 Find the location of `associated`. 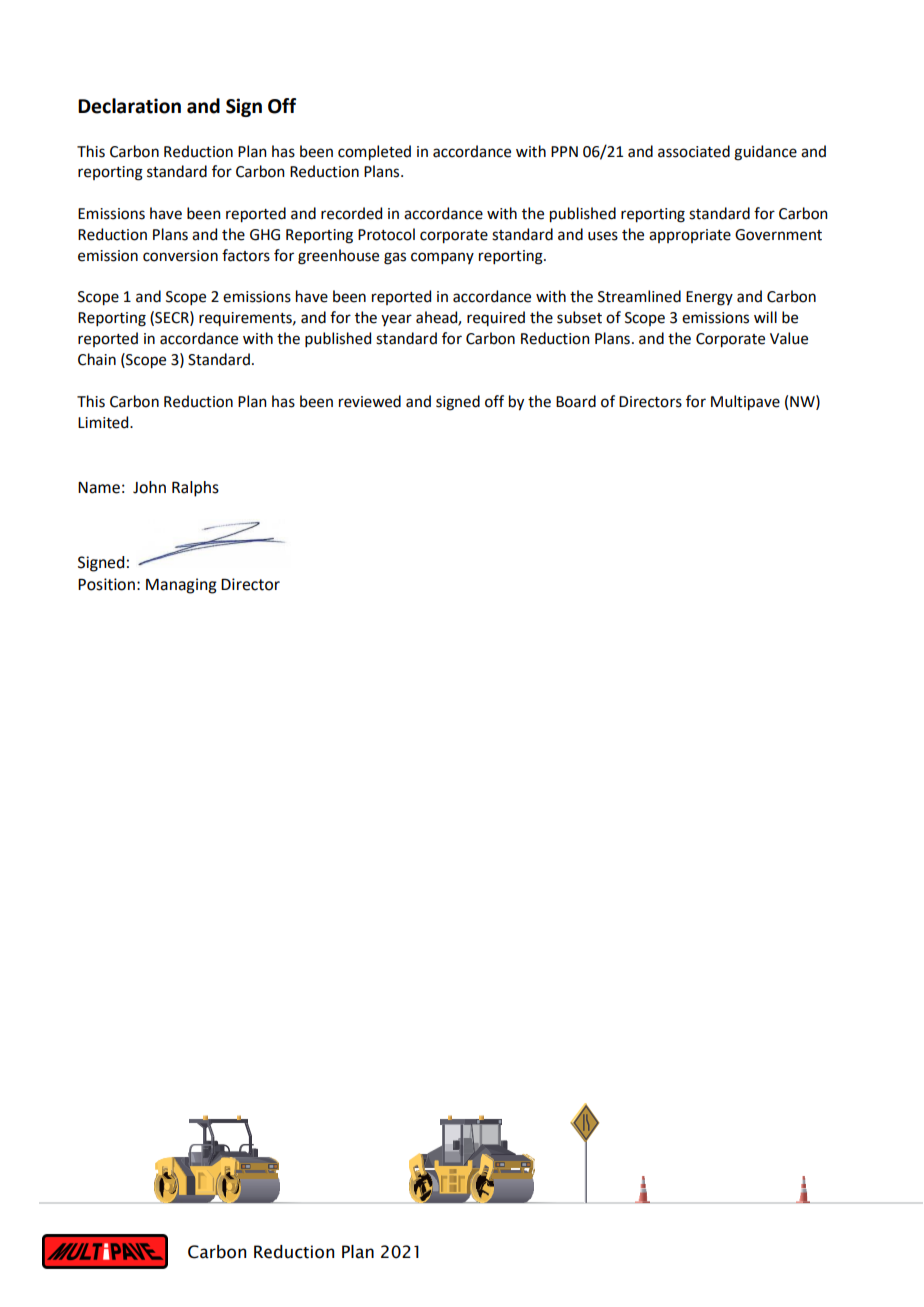

associated is located at coordinates (694, 151).
